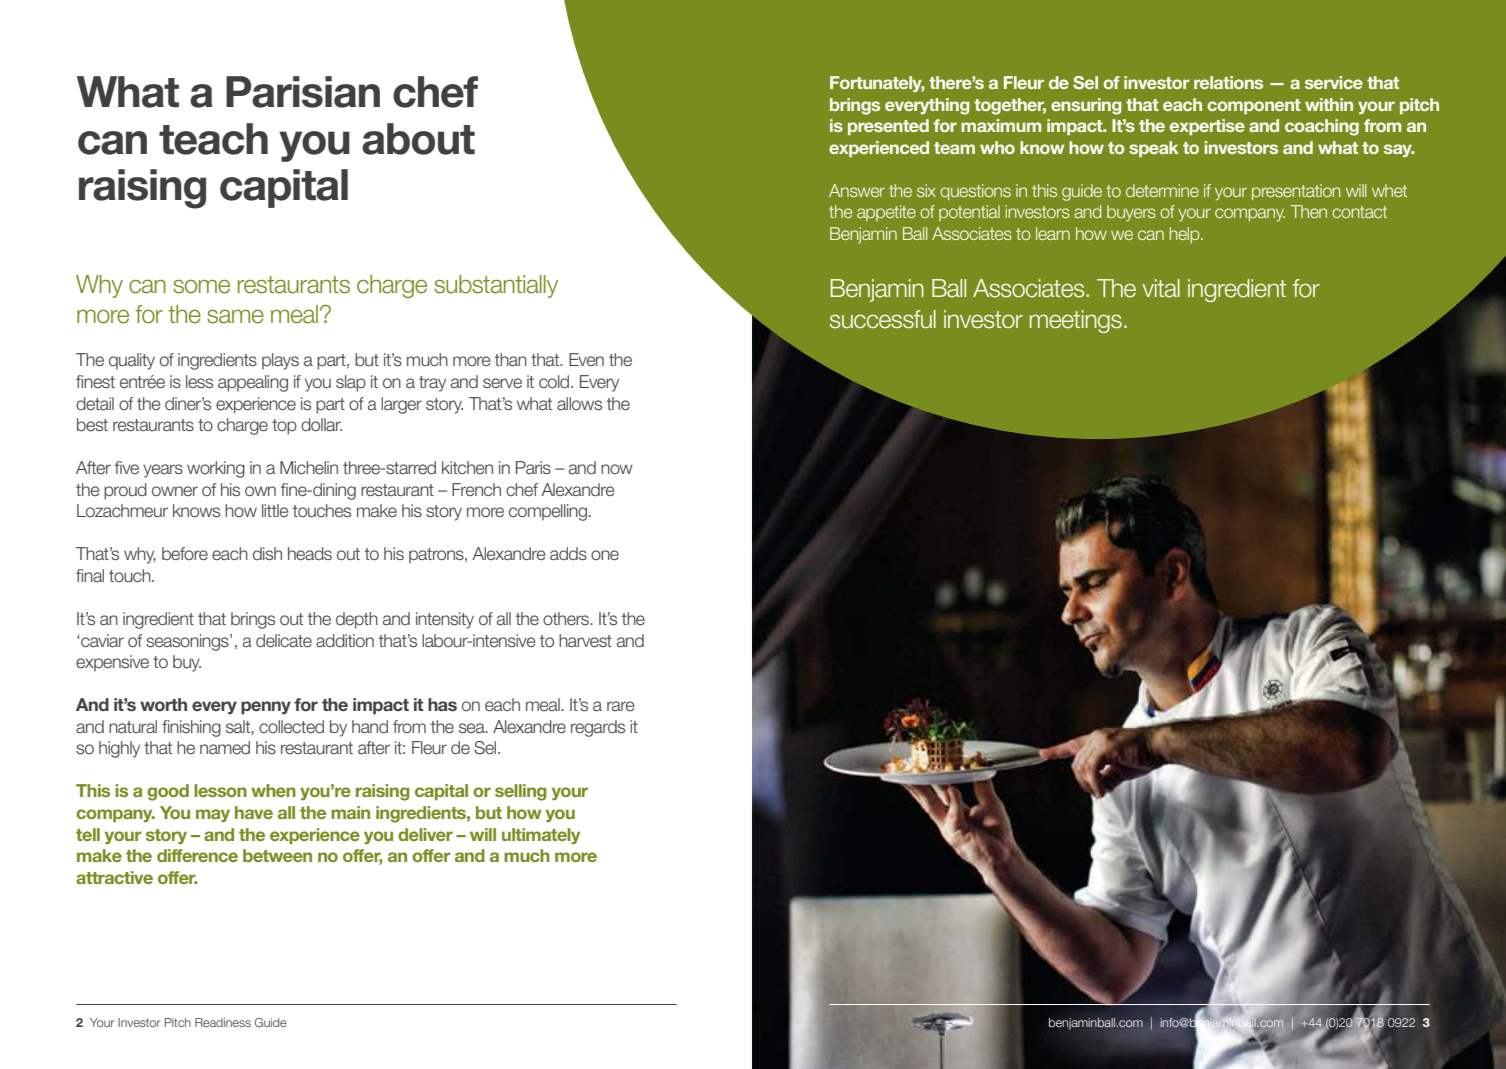 The width and height of the page is (1506, 1069). Describe the element at coordinates (568, 554) in the page. I see `adds` at that location.
